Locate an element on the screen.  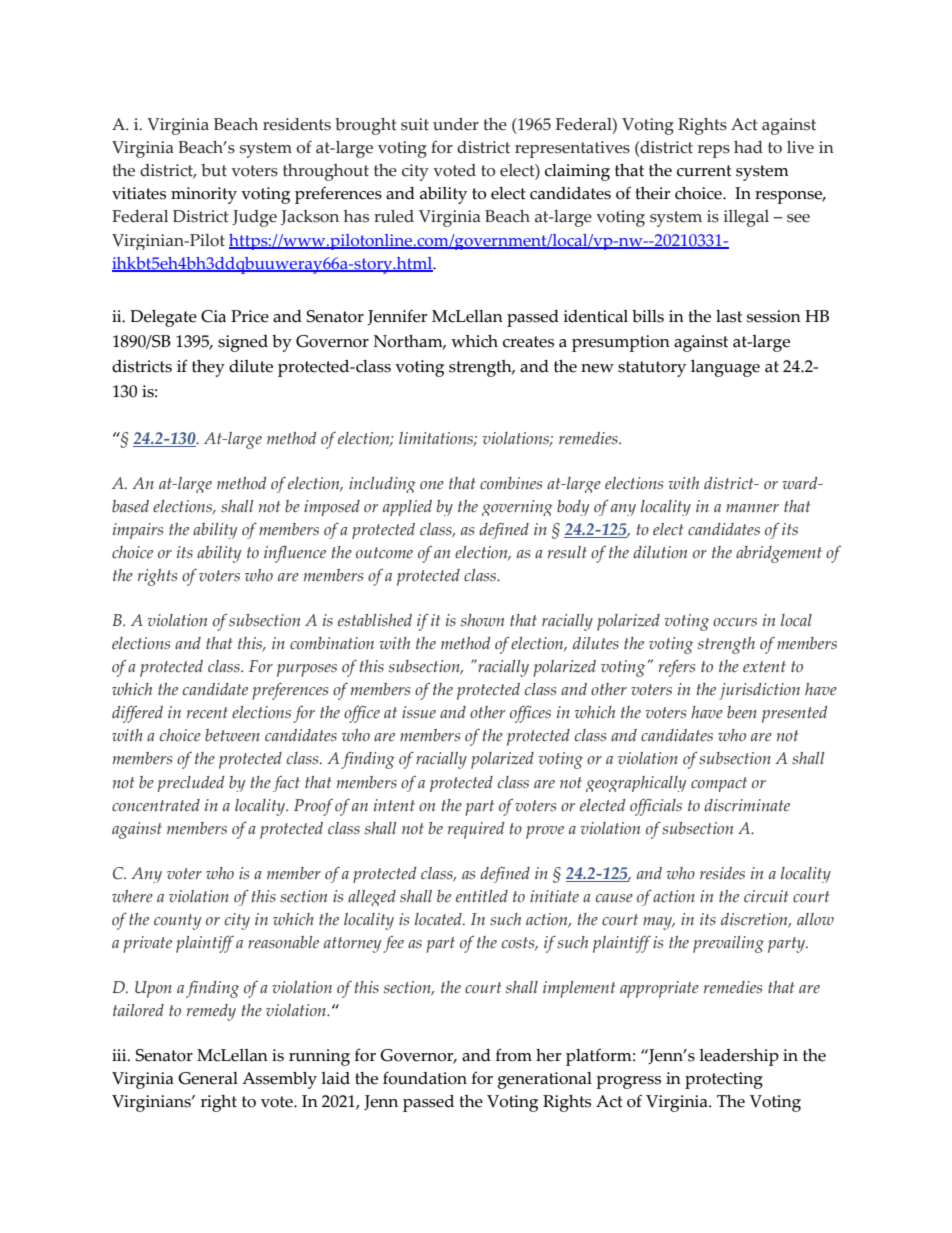
under is located at coordinates (456, 124).
